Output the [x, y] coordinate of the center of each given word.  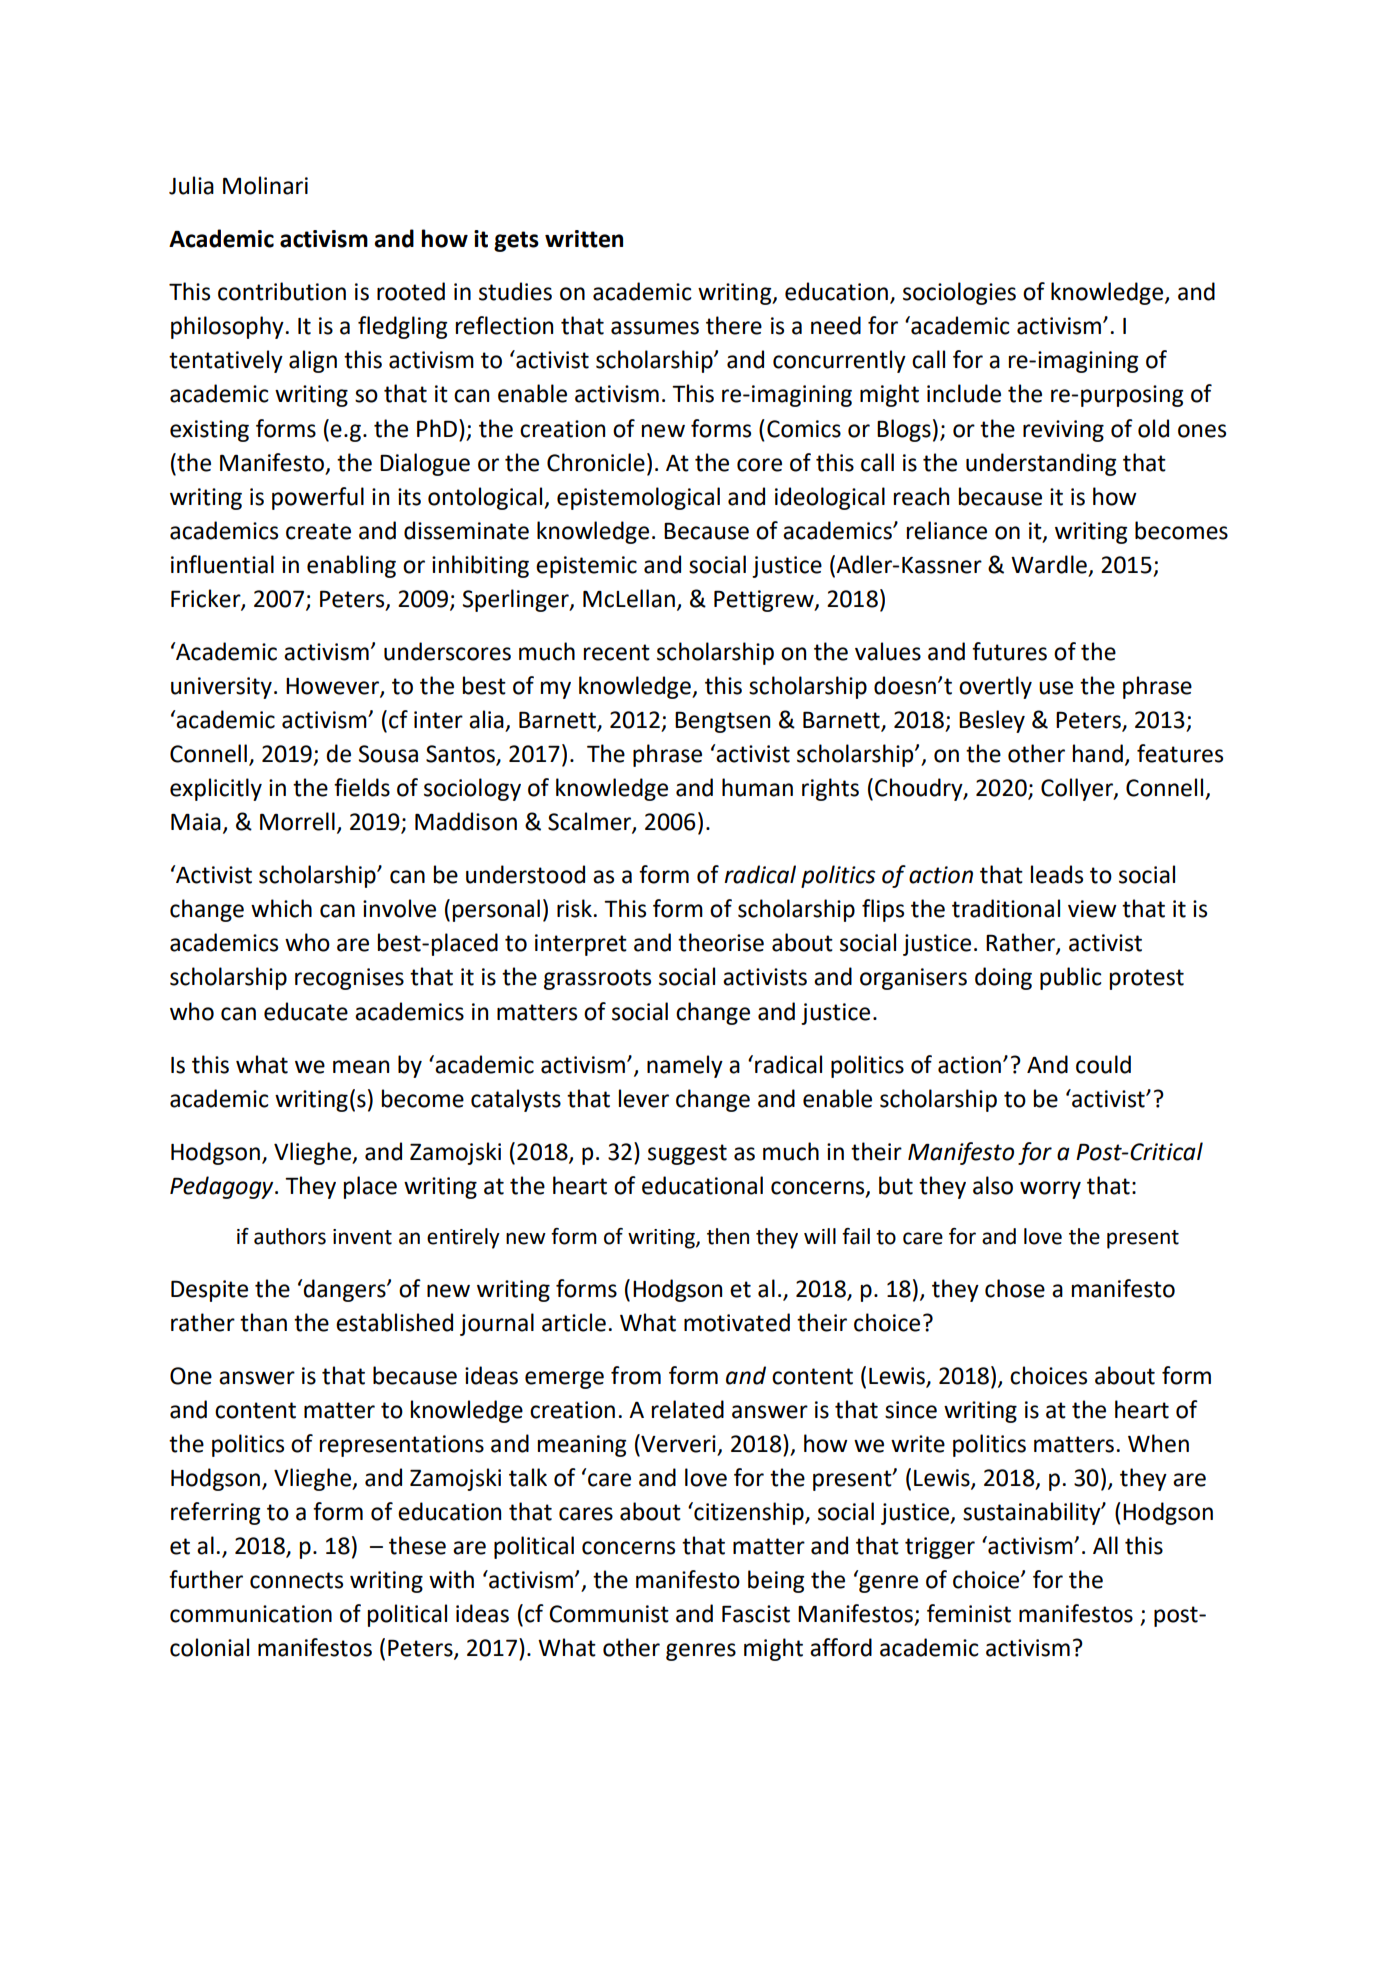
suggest [687, 1154]
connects [296, 1580]
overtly [995, 687]
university [221, 688]
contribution [282, 291]
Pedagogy [223, 1187]
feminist [969, 1613]
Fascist [756, 1614]
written [584, 239]
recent [617, 652]
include [964, 393]
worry [1050, 1190]
